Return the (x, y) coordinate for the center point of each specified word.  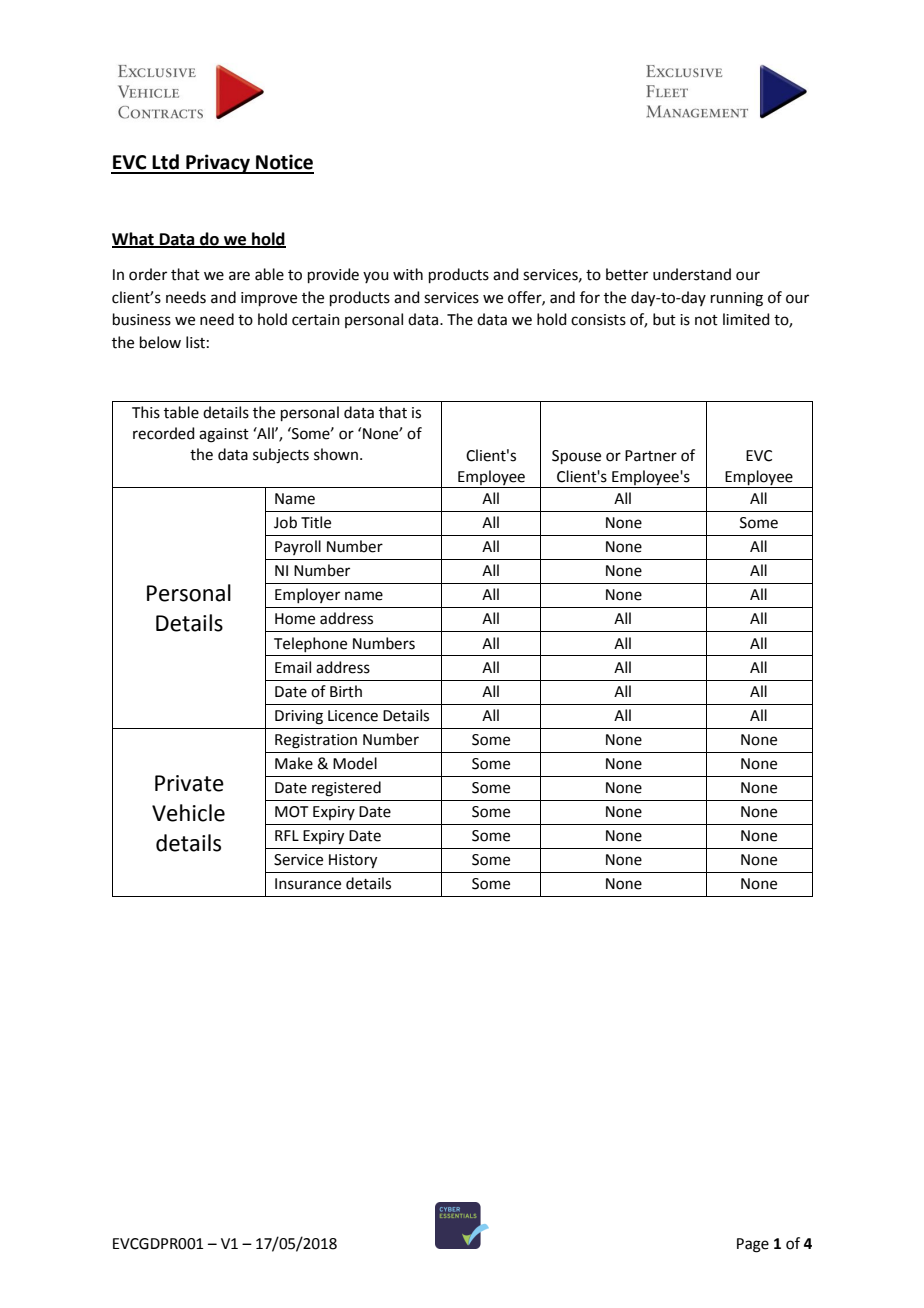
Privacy (218, 164)
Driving (299, 717)
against (224, 435)
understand (692, 274)
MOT (292, 812)
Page (753, 1245)
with (408, 274)
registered (346, 789)
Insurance (308, 884)
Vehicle (188, 813)
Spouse (576, 457)
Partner (651, 456)
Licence (353, 716)
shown (336, 454)
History (353, 861)
